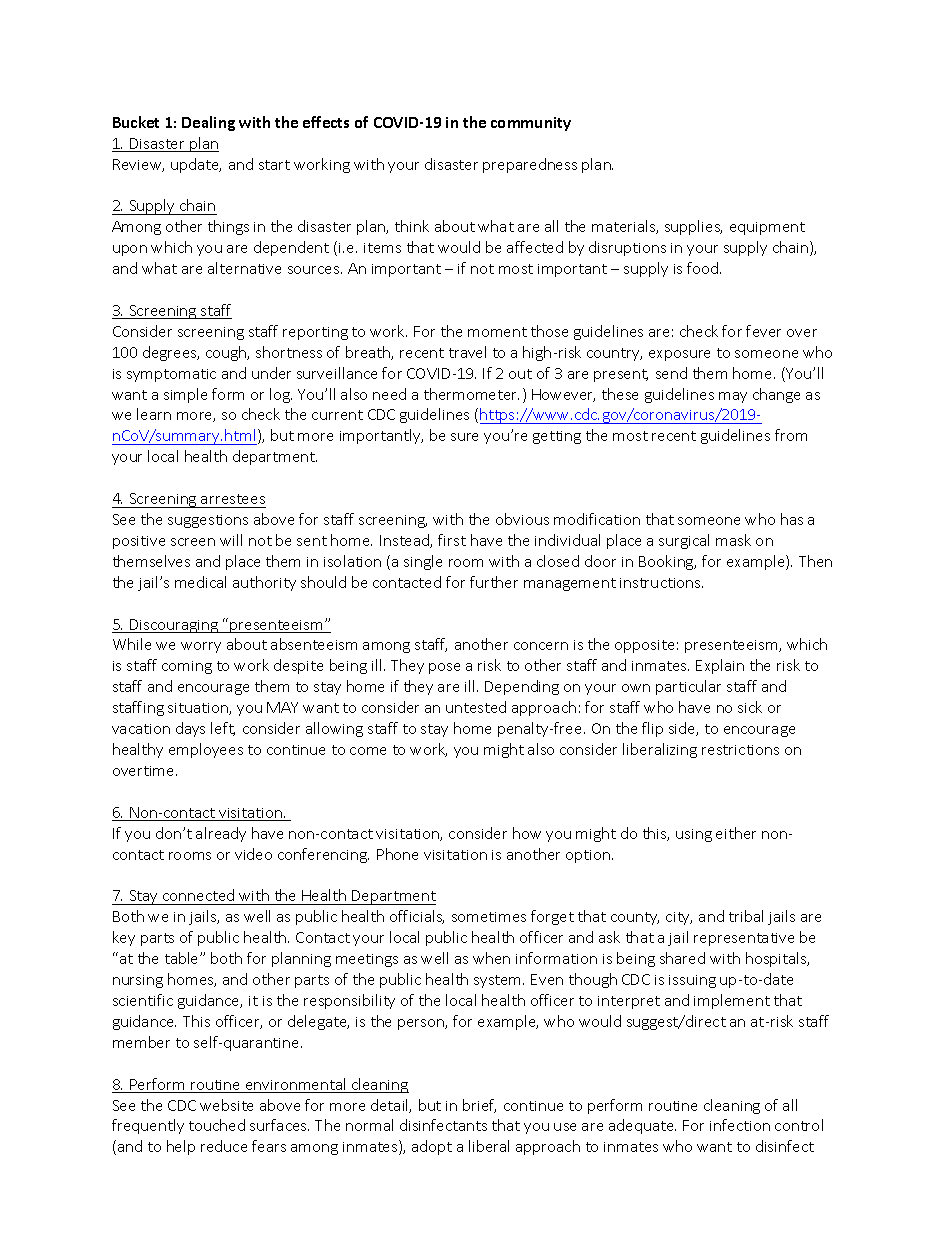  I want to click on pose, so click(444, 668).
